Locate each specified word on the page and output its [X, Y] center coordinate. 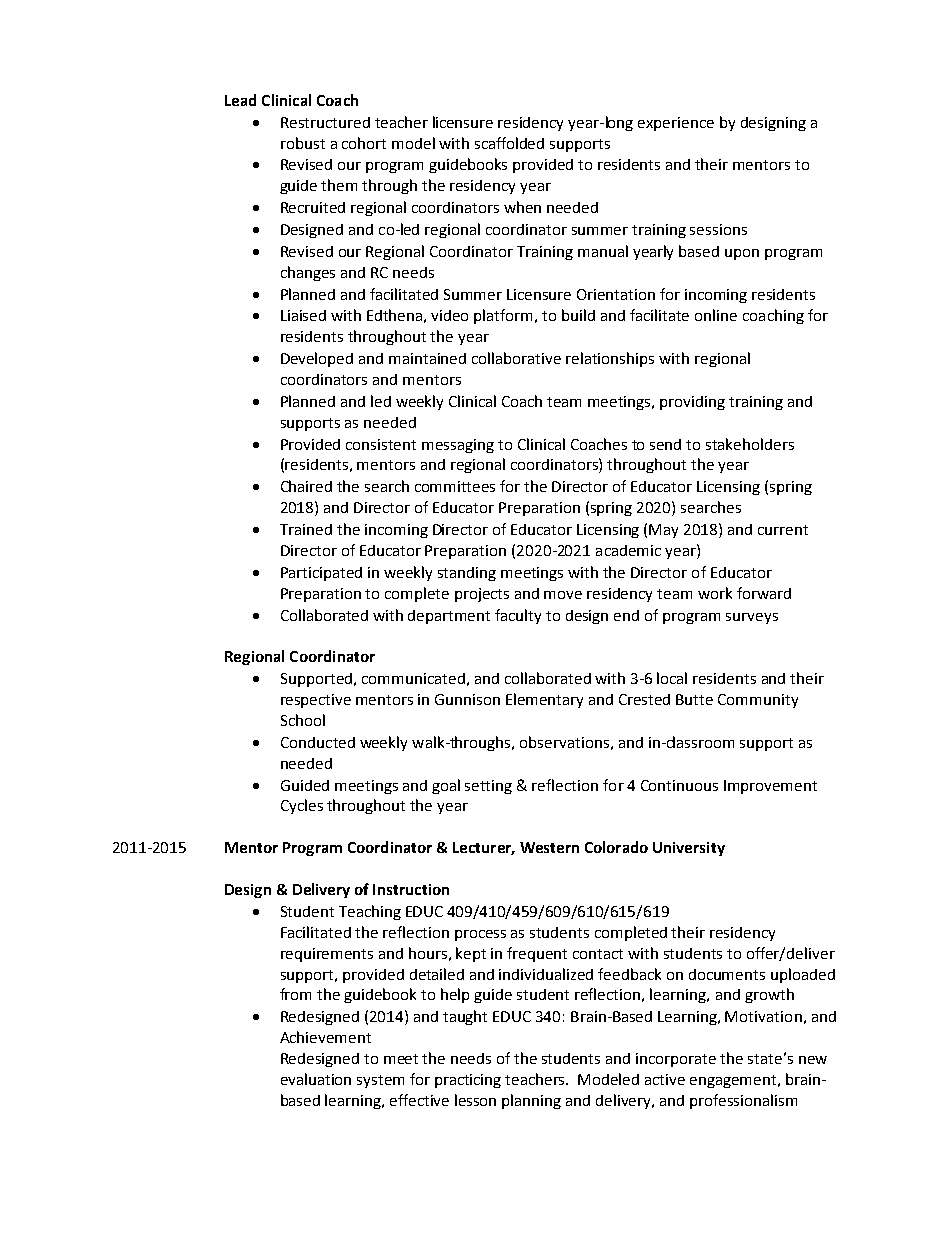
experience [676, 124]
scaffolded [509, 143]
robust [303, 143]
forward [764, 593]
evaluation [316, 1079]
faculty [518, 616]
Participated [321, 574]
